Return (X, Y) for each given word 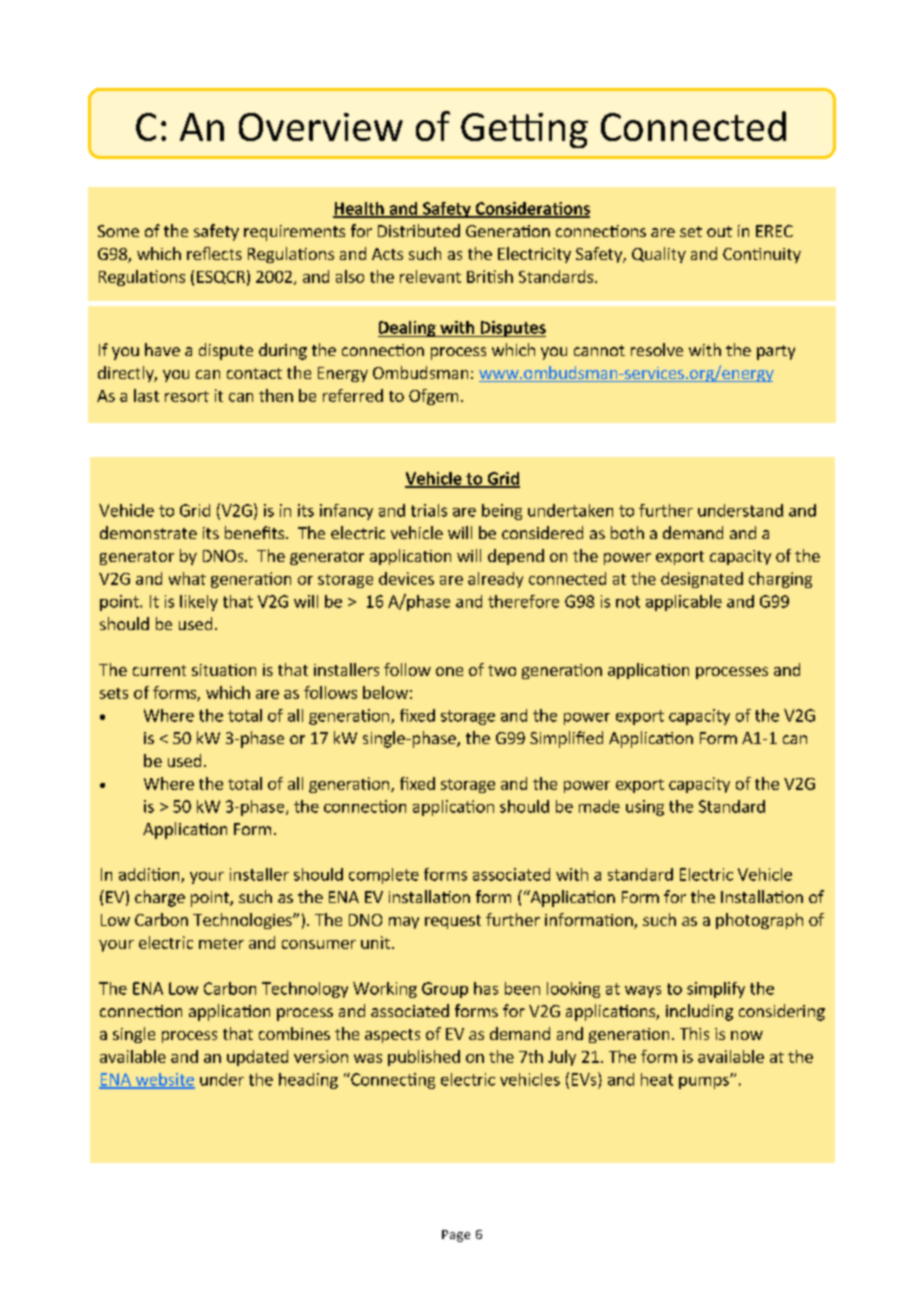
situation (224, 670)
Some (118, 231)
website (164, 1080)
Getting (524, 130)
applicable (684, 603)
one (449, 671)
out (719, 231)
